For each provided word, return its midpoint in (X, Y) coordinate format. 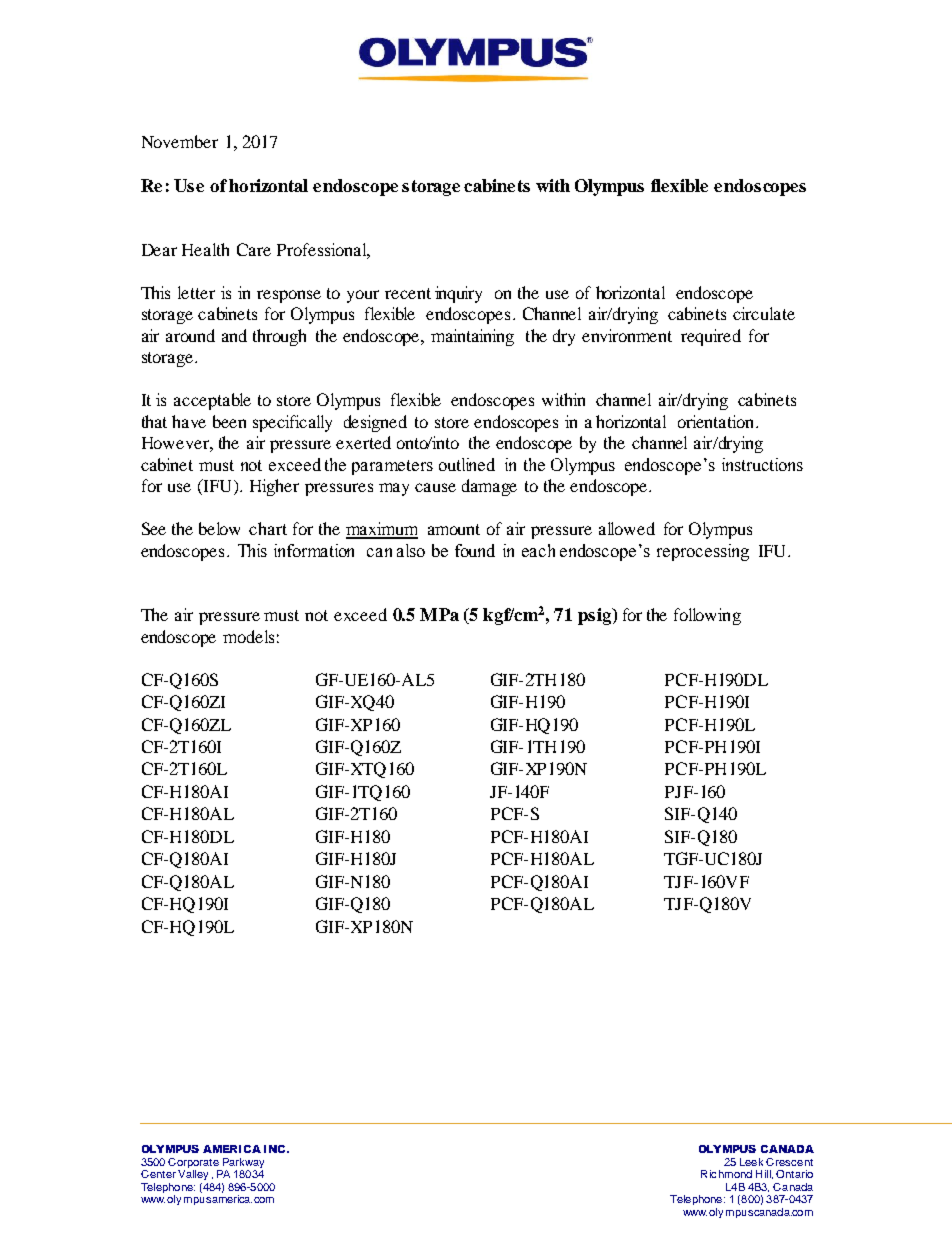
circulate (764, 313)
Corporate (193, 1163)
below (219, 528)
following (707, 616)
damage (489, 487)
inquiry (458, 294)
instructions (762, 464)
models (248, 636)
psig (595, 616)
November (180, 141)
